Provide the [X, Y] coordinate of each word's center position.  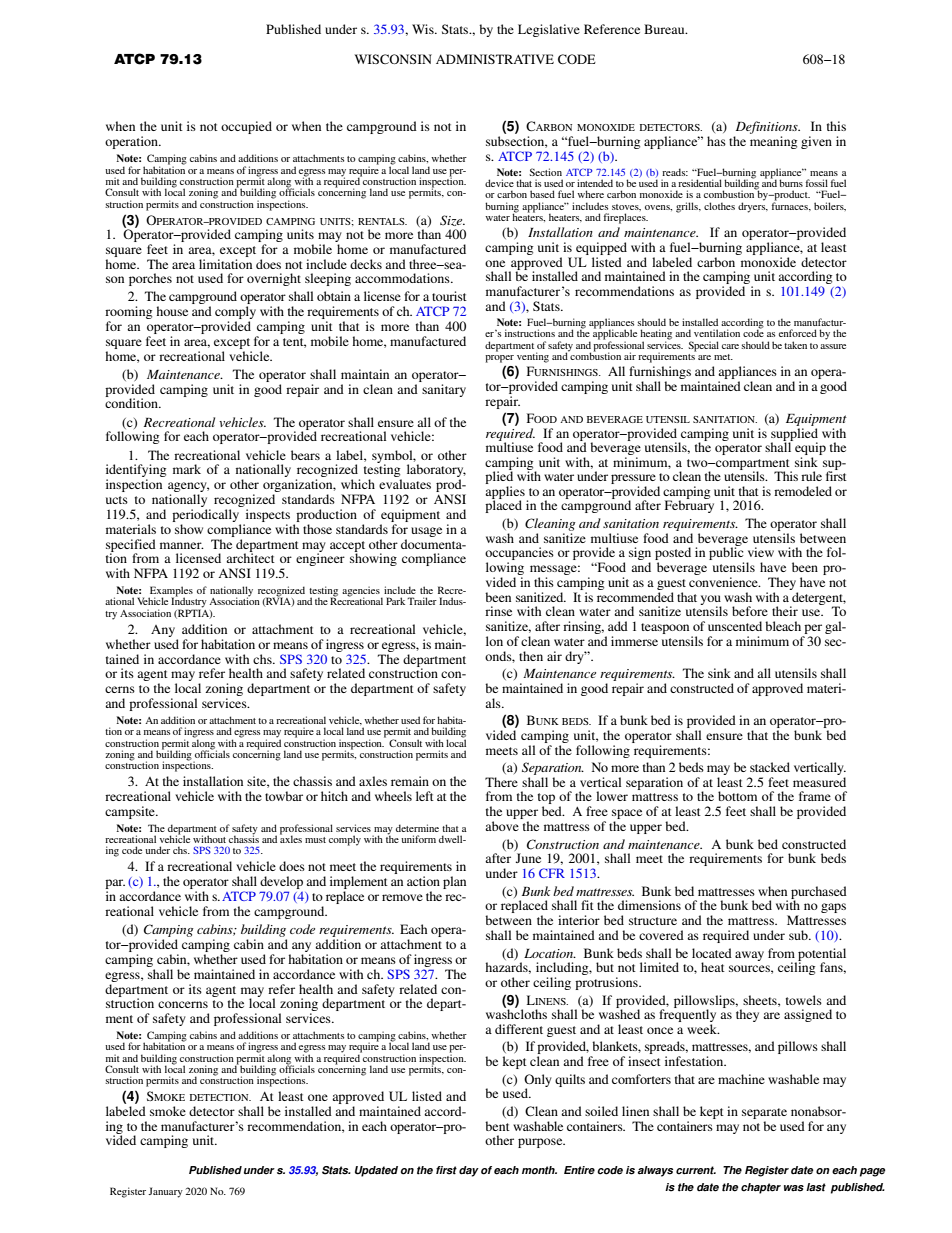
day [469, 1171]
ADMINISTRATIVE [495, 59]
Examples [170, 592]
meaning [773, 142]
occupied [246, 127]
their [785, 611]
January [165, 1192]
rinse [498, 611]
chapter [761, 1188]
